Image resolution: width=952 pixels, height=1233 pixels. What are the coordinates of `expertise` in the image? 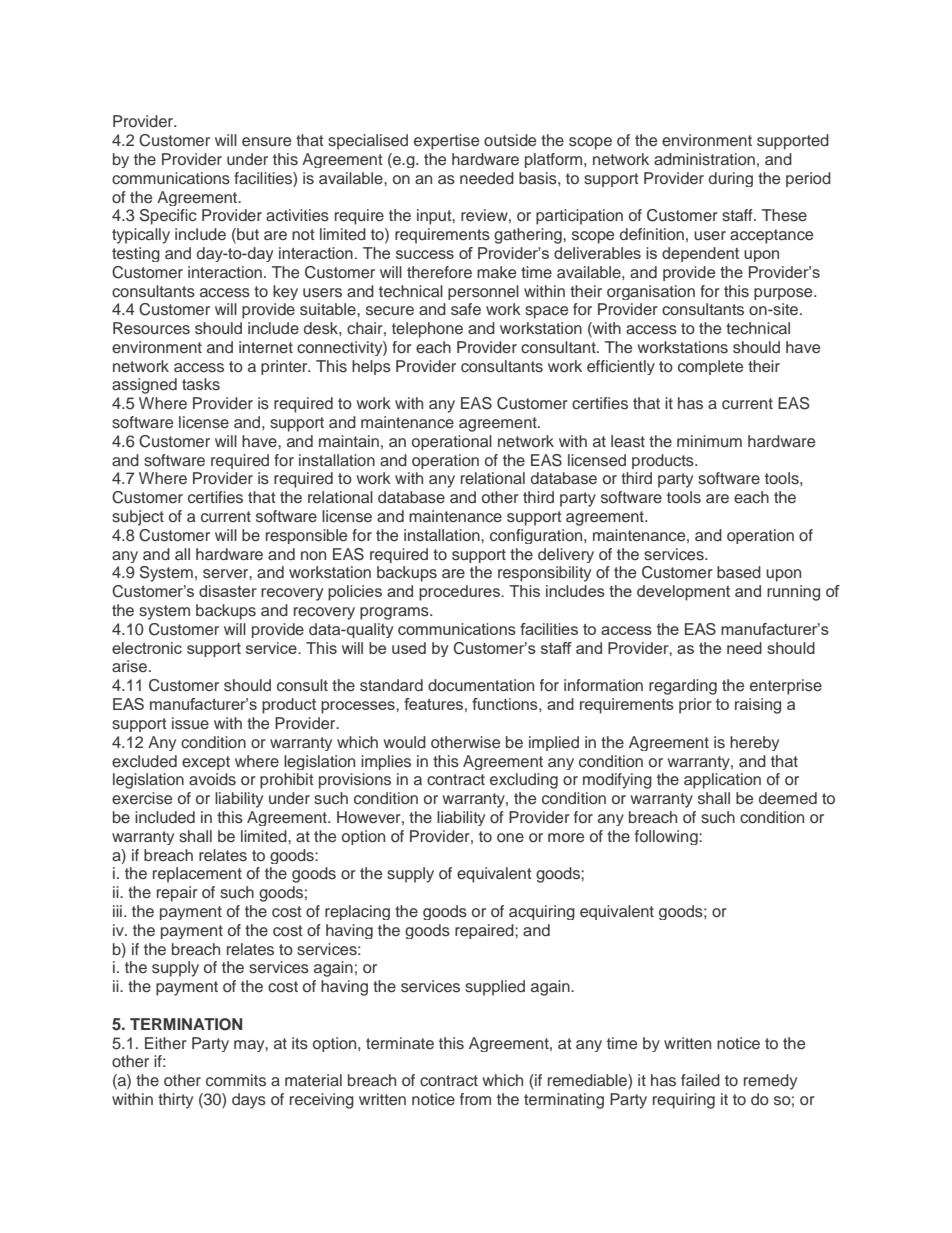 It's located at (446, 142).
